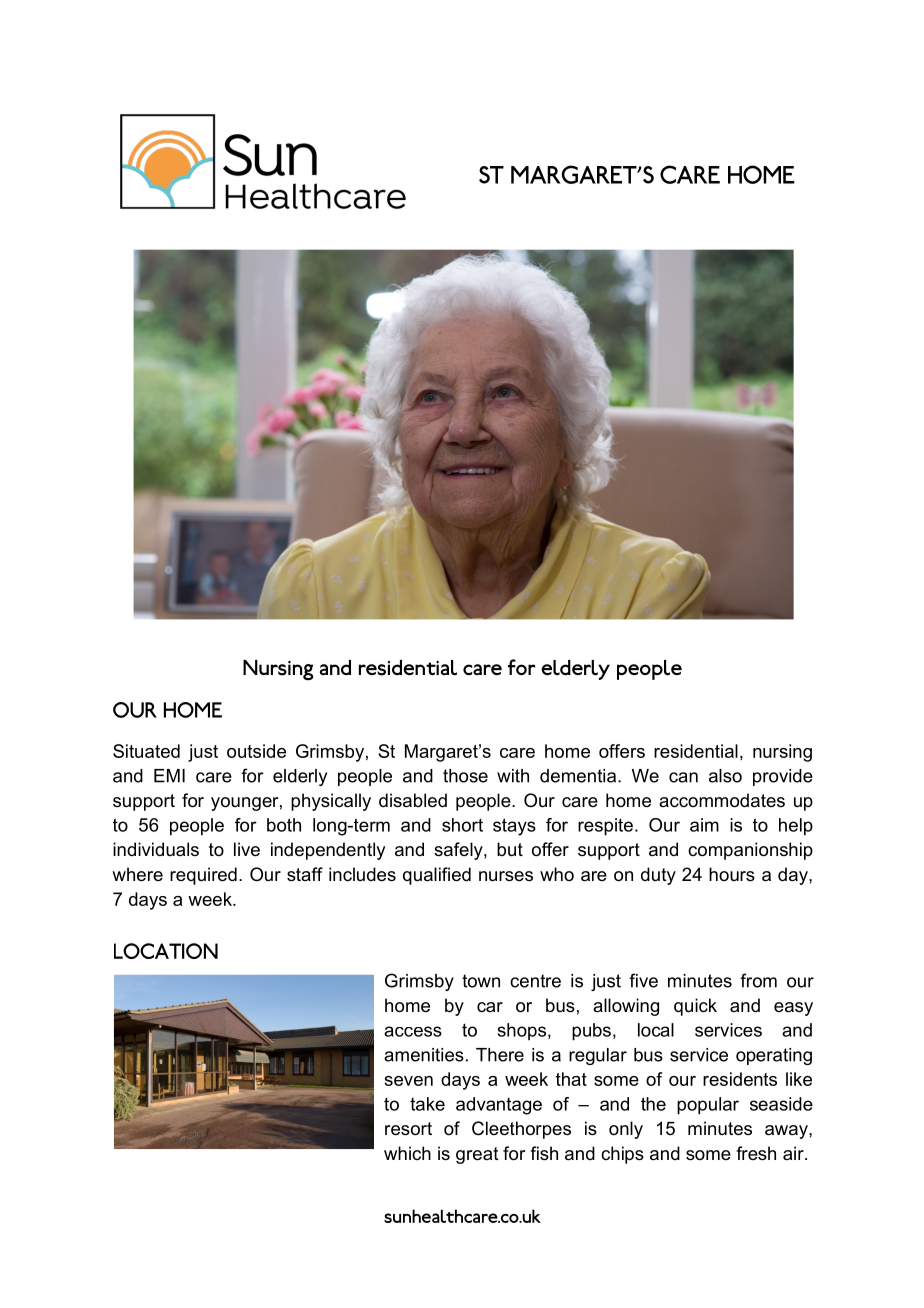 The width and height of the screenshot is (924, 1308). Describe the element at coordinates (725, 776) in the screenshot. I see `also` at that location.
